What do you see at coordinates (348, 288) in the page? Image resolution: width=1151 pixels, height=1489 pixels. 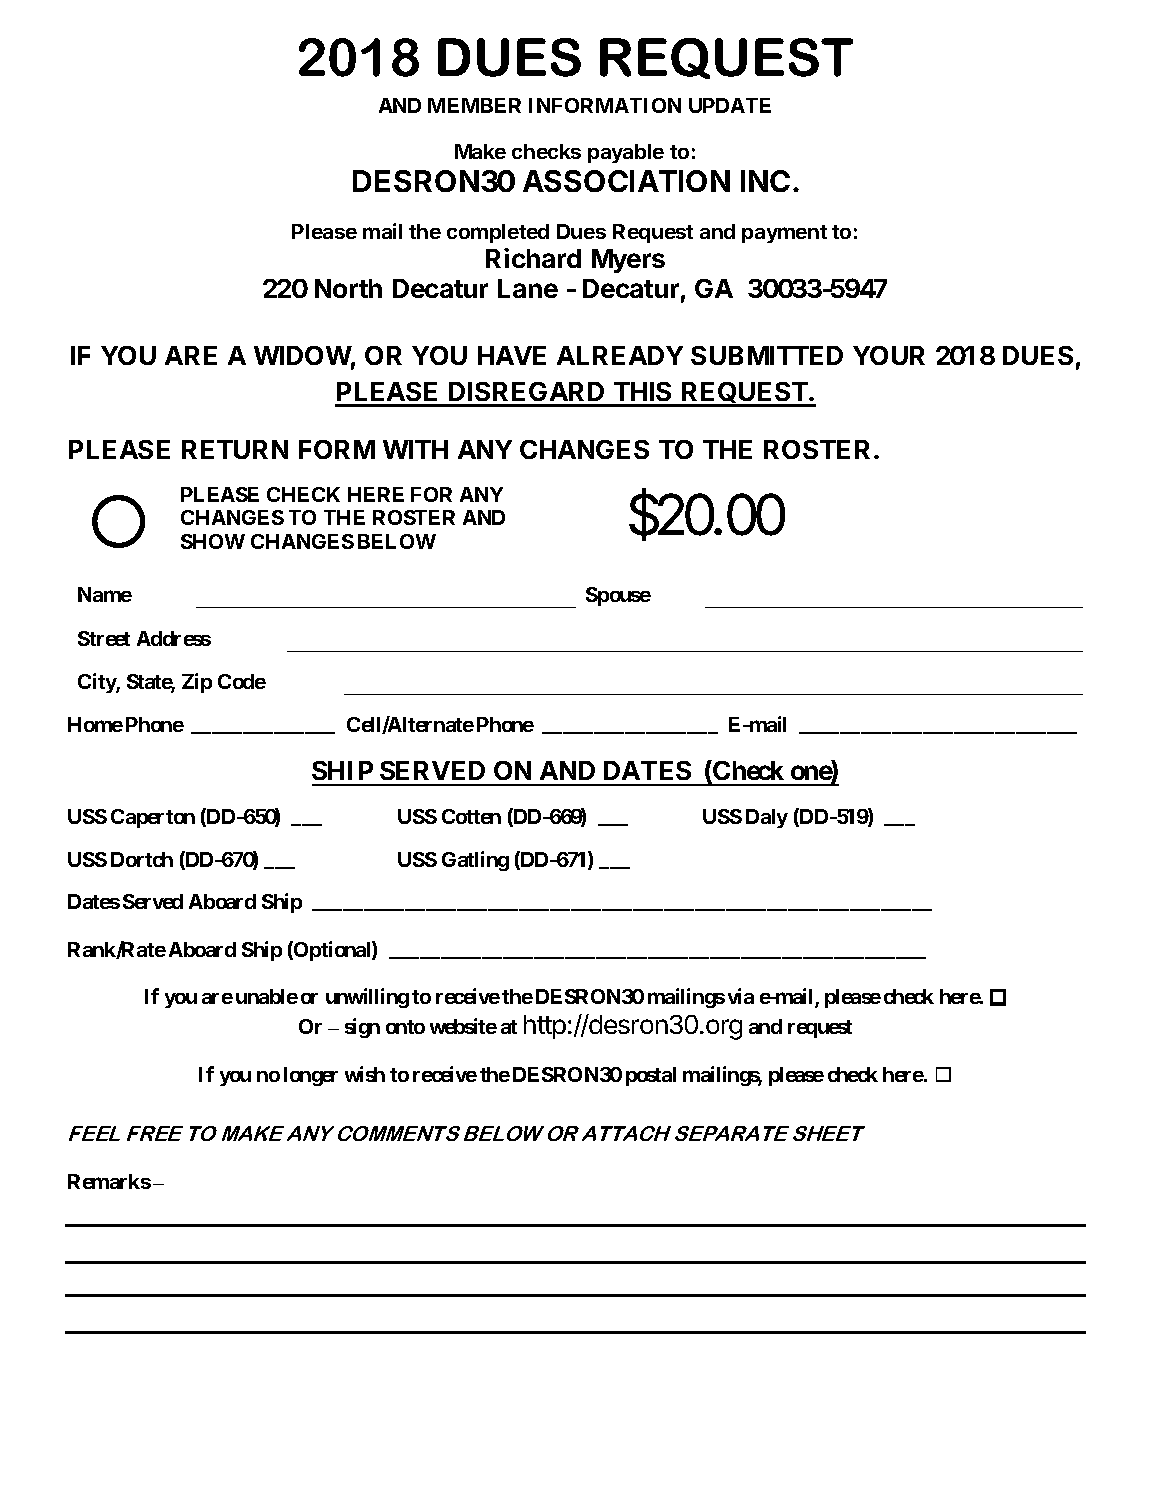 I see `North` at bounding box center [348, 288].
